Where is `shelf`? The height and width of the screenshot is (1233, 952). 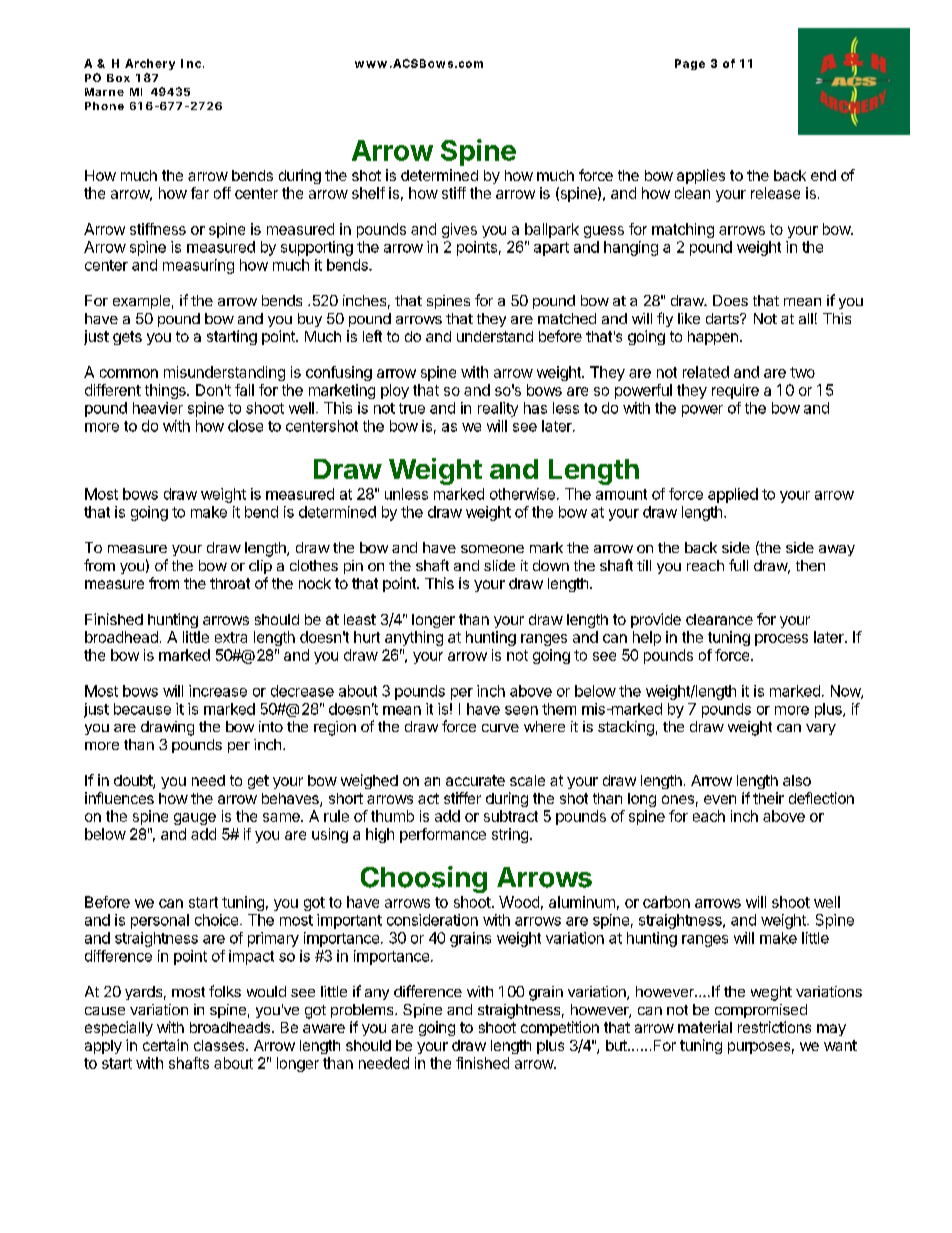
shelf is located at coordinates (368, 193).
